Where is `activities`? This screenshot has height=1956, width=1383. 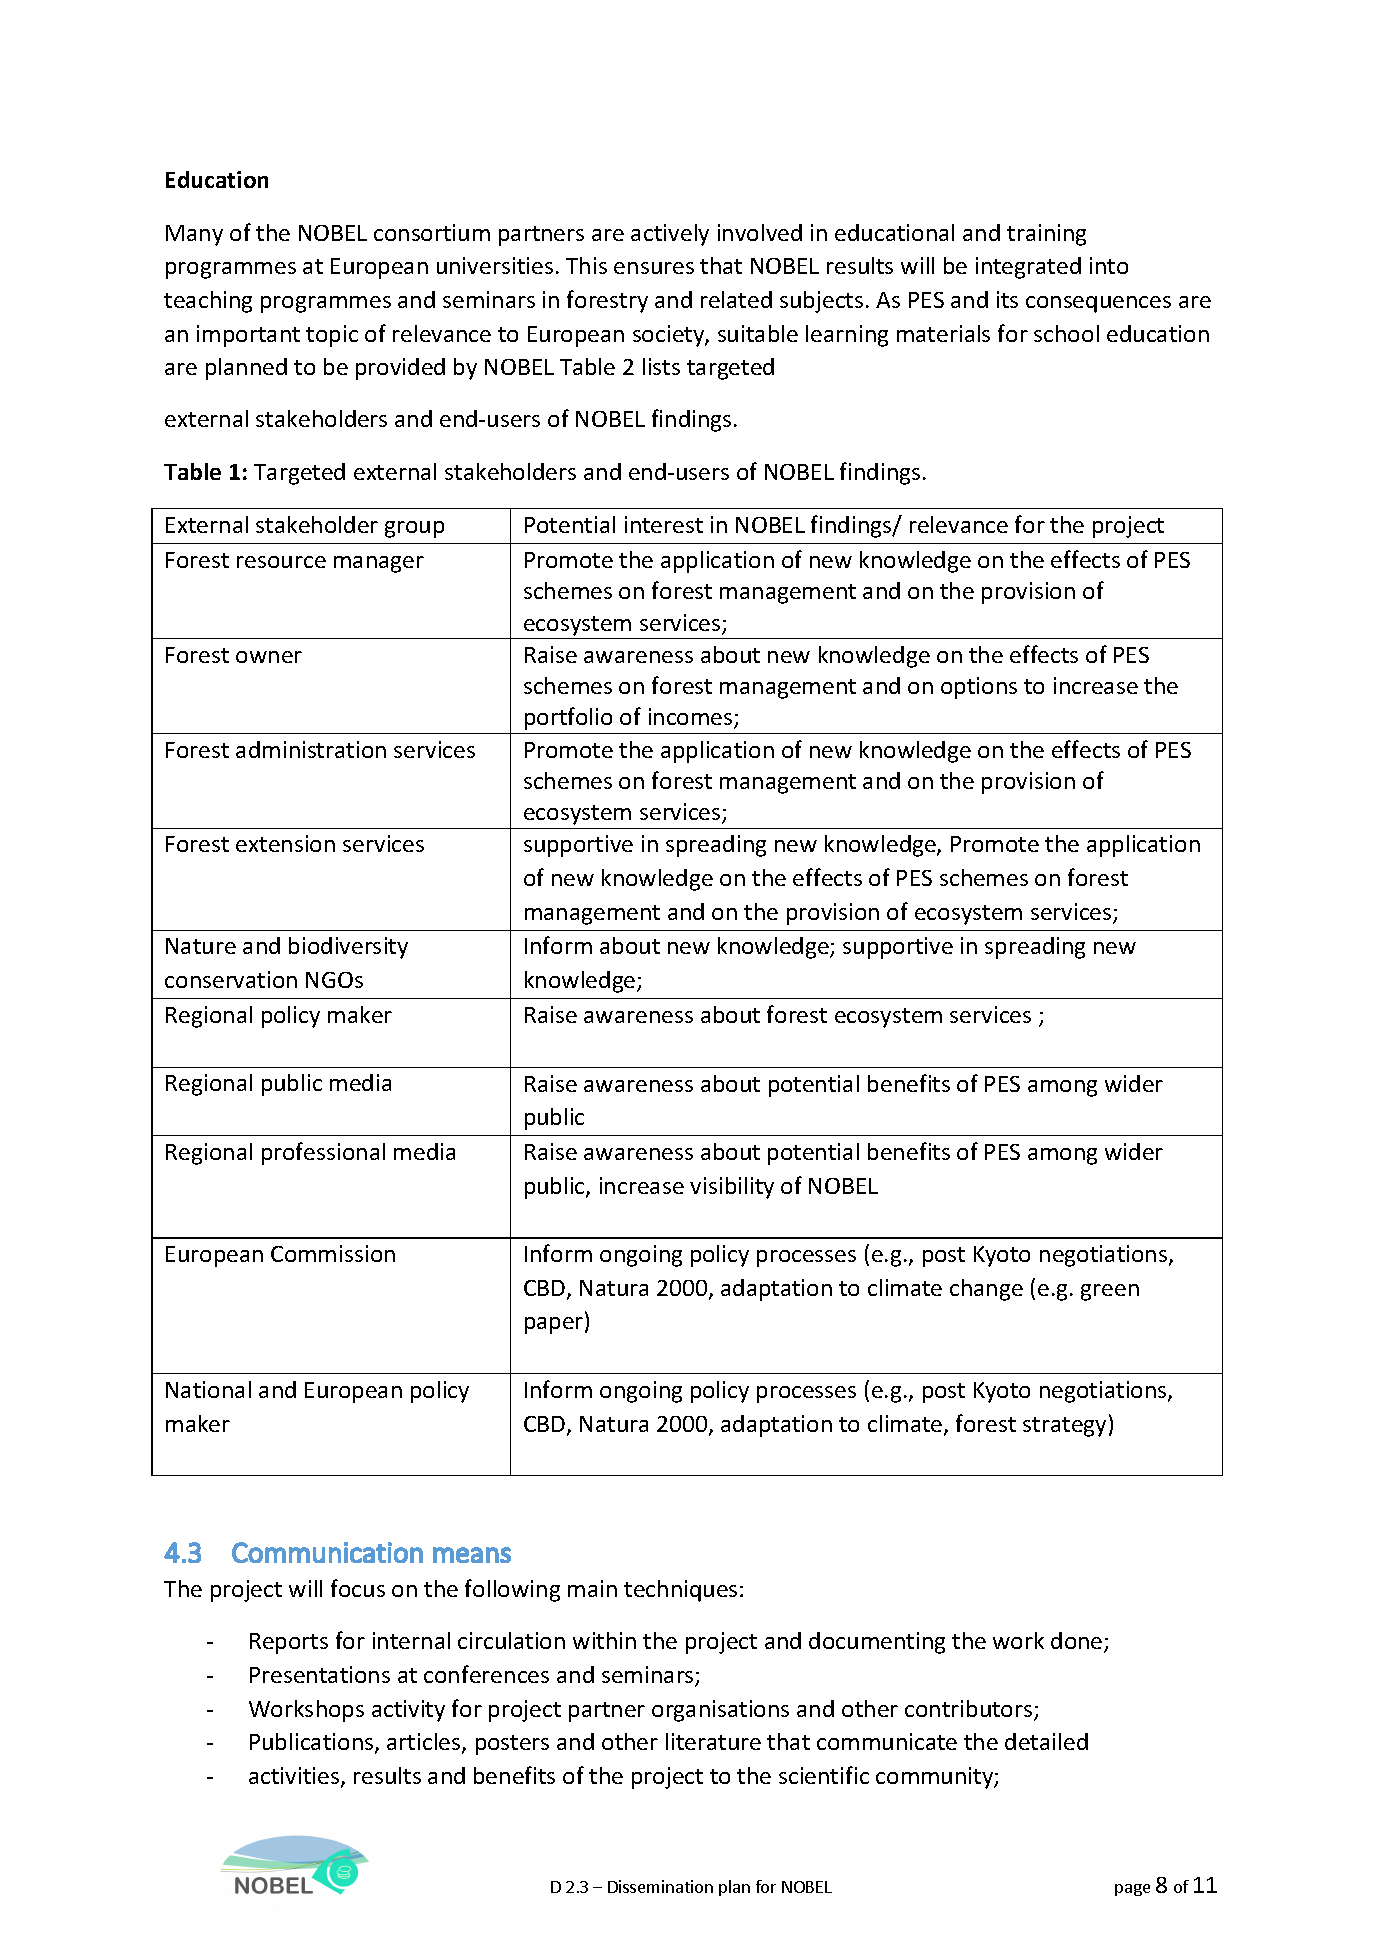
activities is located at coordinates (295, 1777).
